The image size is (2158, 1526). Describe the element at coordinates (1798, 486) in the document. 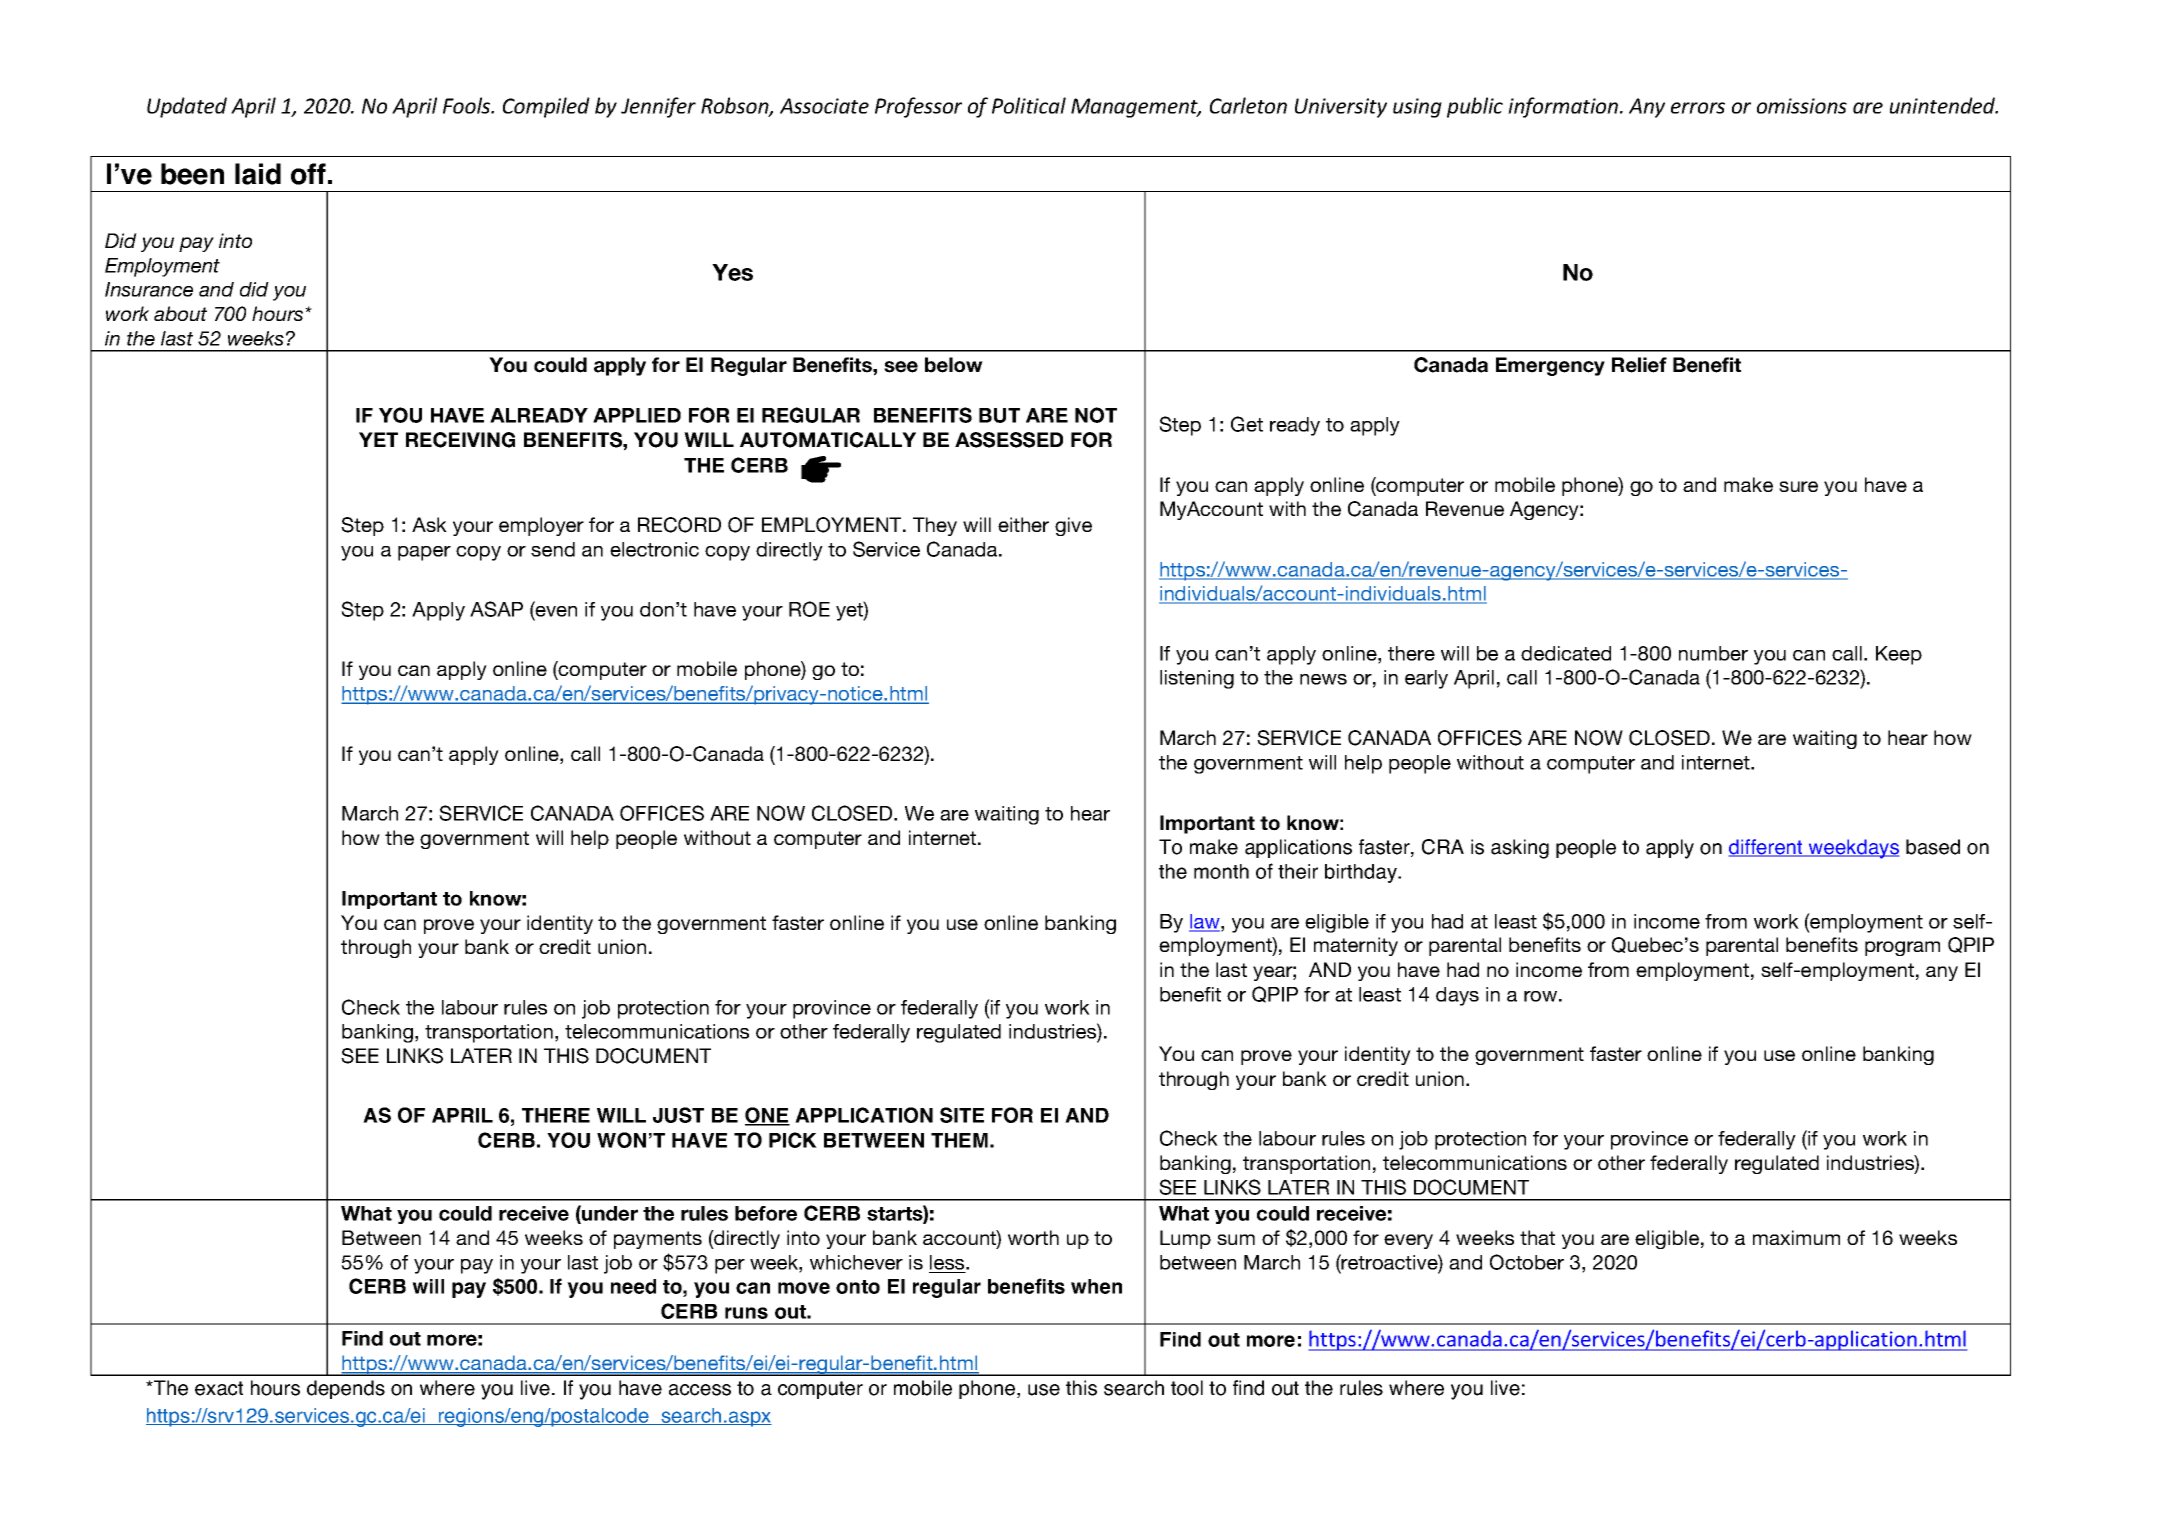

I see `sure` at that location.
